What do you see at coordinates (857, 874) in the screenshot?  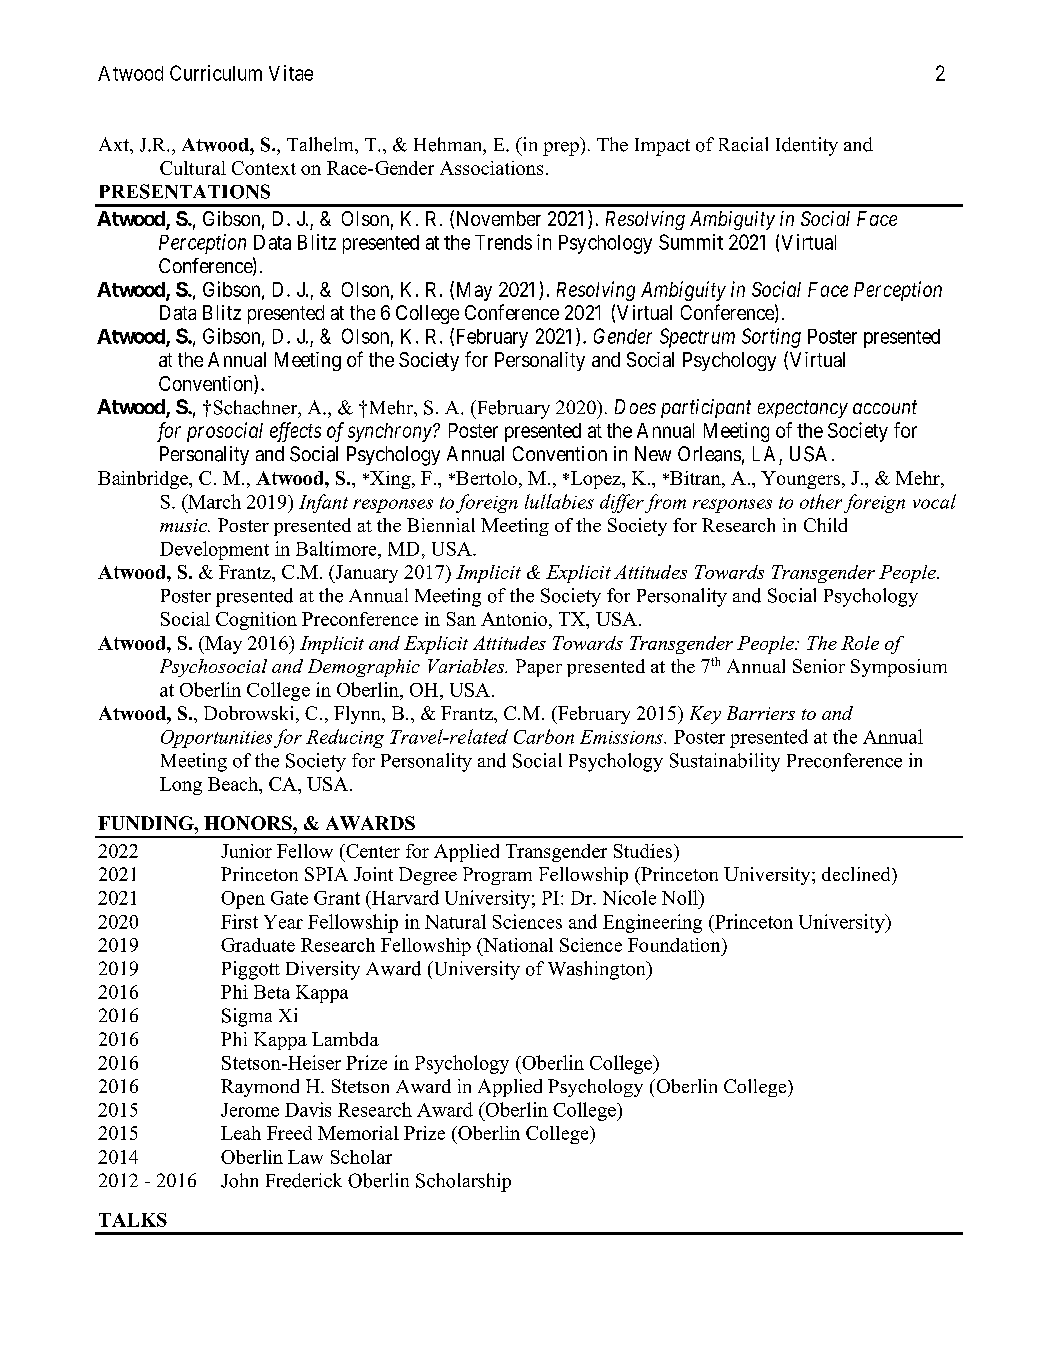 I see `declined` at bounding box center [857, 874].
